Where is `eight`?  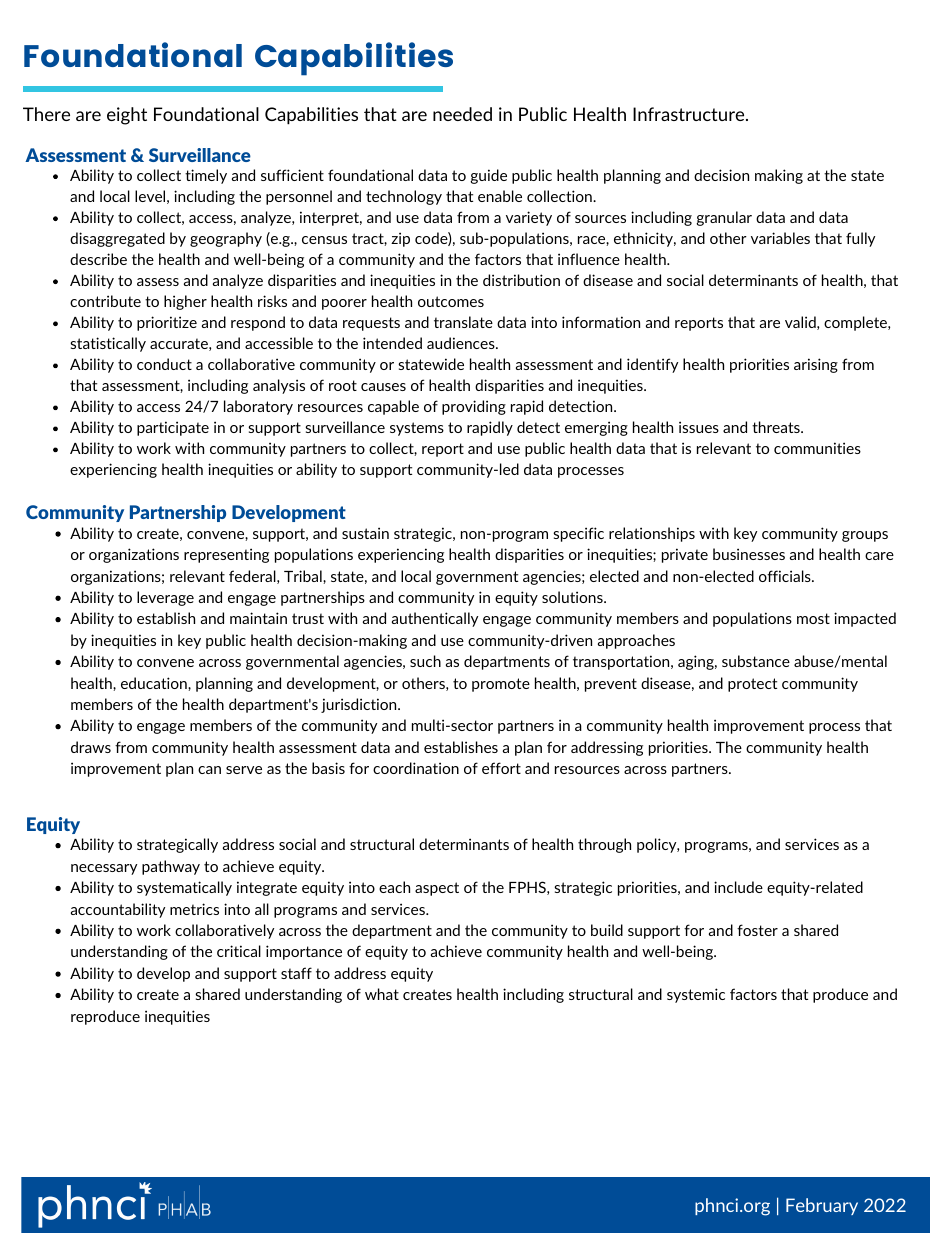
eight is located at coordinates (127, 116).
